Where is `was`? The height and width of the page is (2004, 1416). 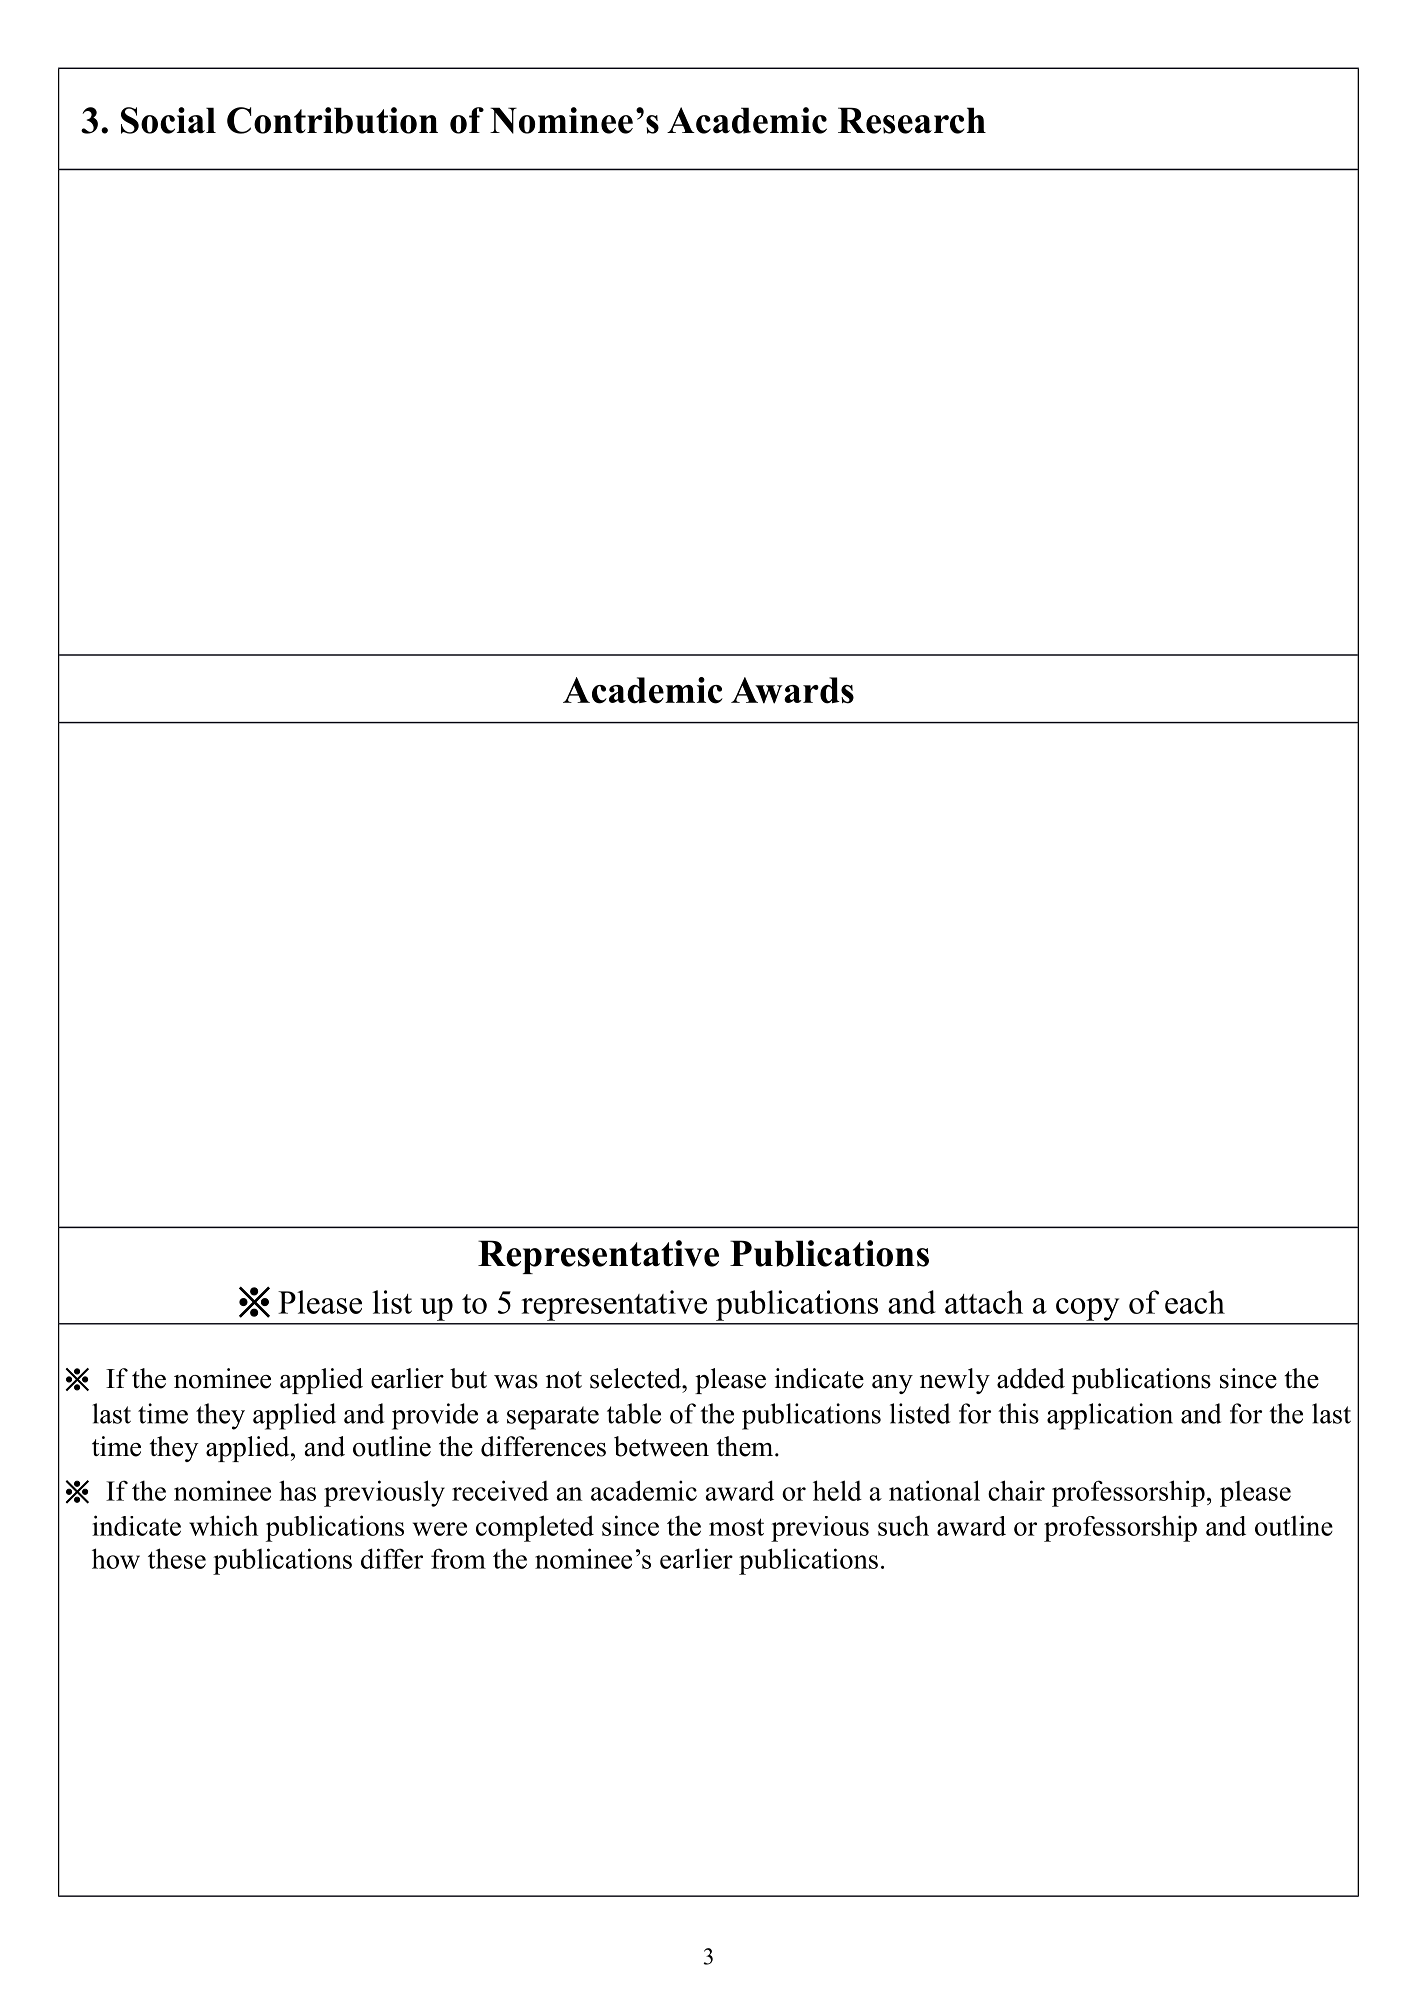 was is located at coordinates (516, 1382).
